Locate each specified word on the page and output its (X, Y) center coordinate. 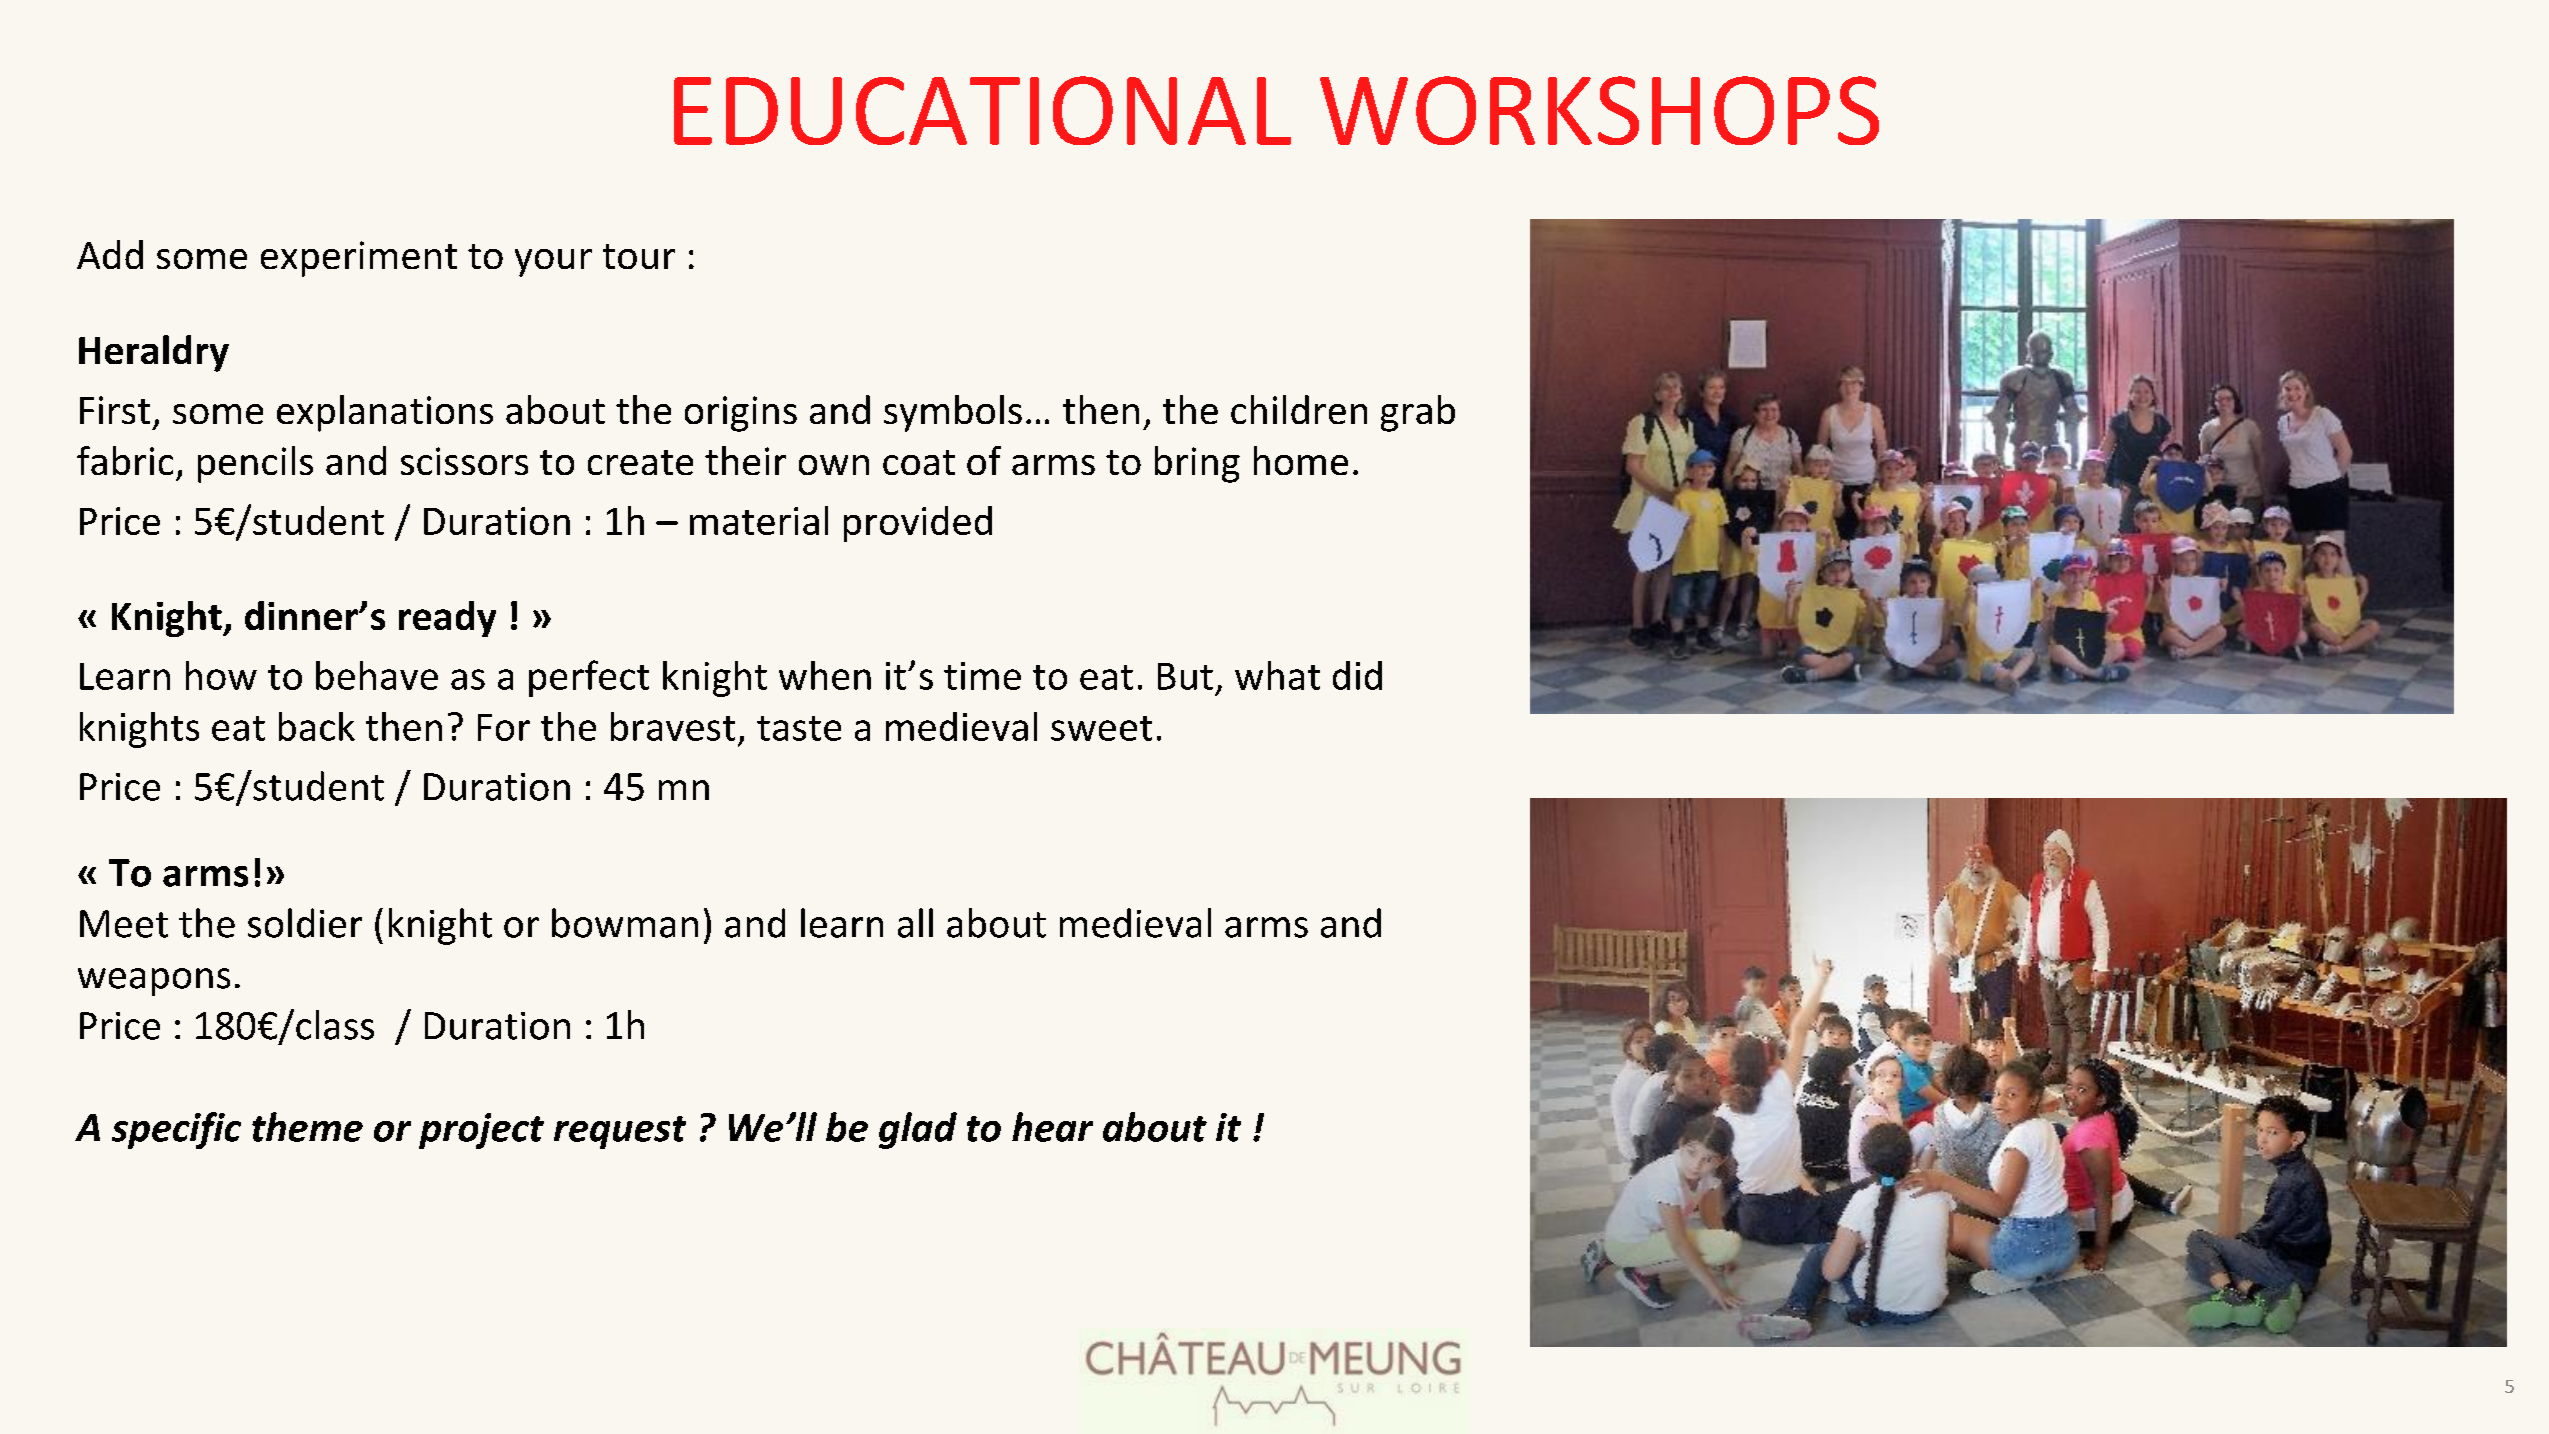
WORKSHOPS (1599, 110)
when (825, 675)
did (1357, 675)
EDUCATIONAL (982, 110)
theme (307, 1127)
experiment (359, 259)
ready (447, 619)
